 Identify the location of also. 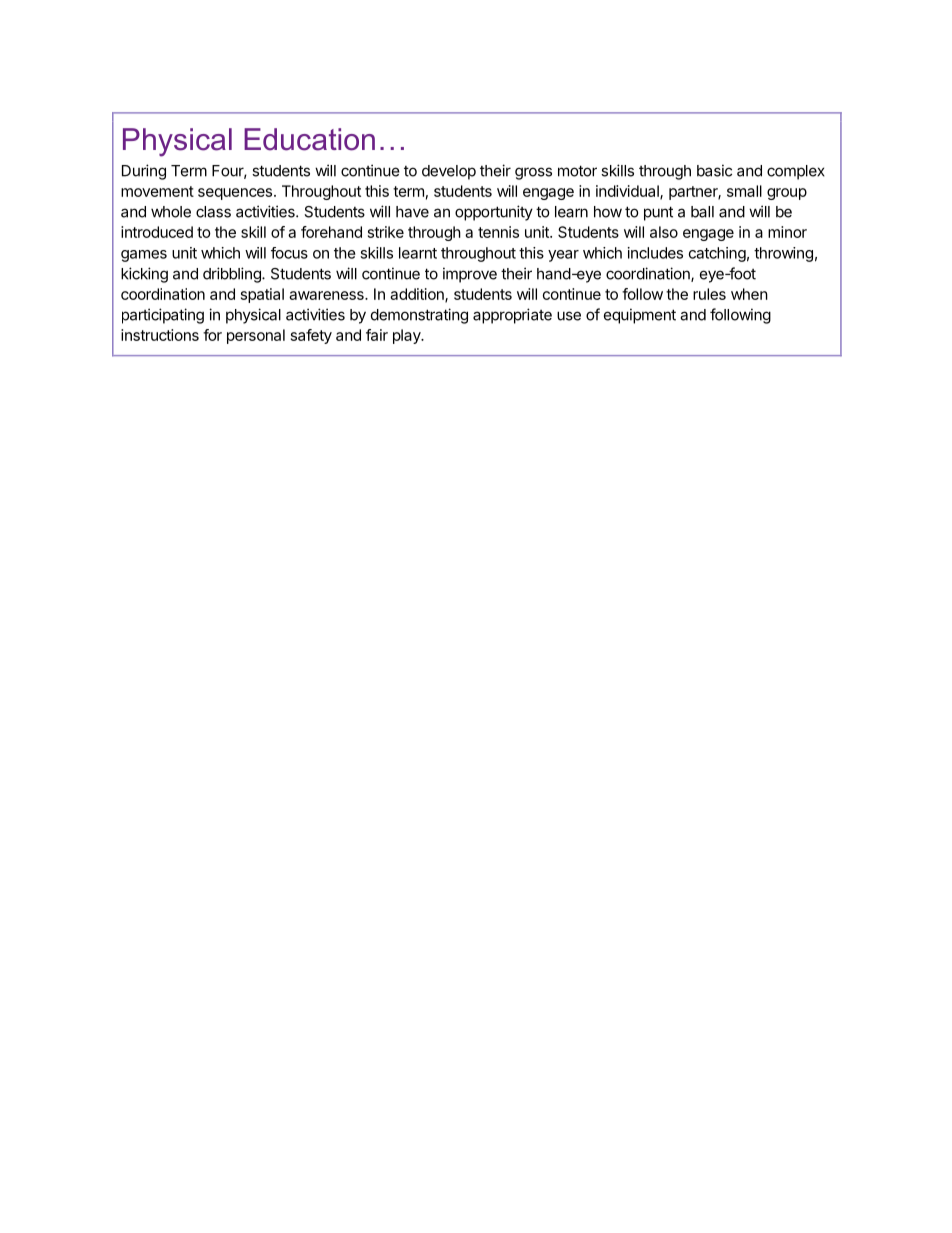
(664, 232).
